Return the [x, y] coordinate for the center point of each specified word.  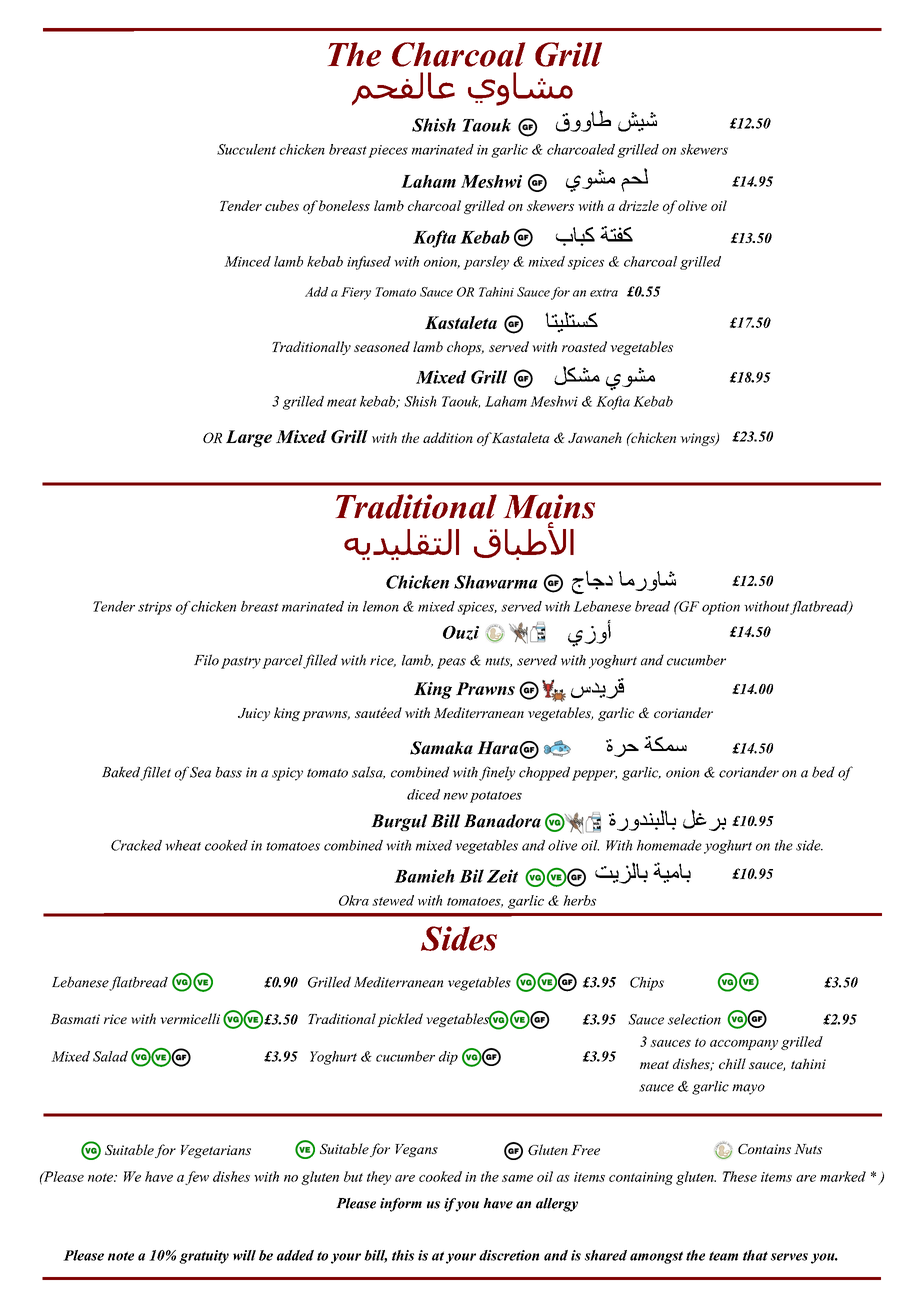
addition [448, 437]
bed [823, 772]
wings [698, 439]
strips [155, 608]
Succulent [246, 149]
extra [604, 292]
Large [249, 438]
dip [448, 1058]
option [721, 608]
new [455, 796]
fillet [155, 773]
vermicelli [190, 1018]
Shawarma [496, 582]
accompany [744, 1045]
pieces [388, 151]
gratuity [204, 1257]
